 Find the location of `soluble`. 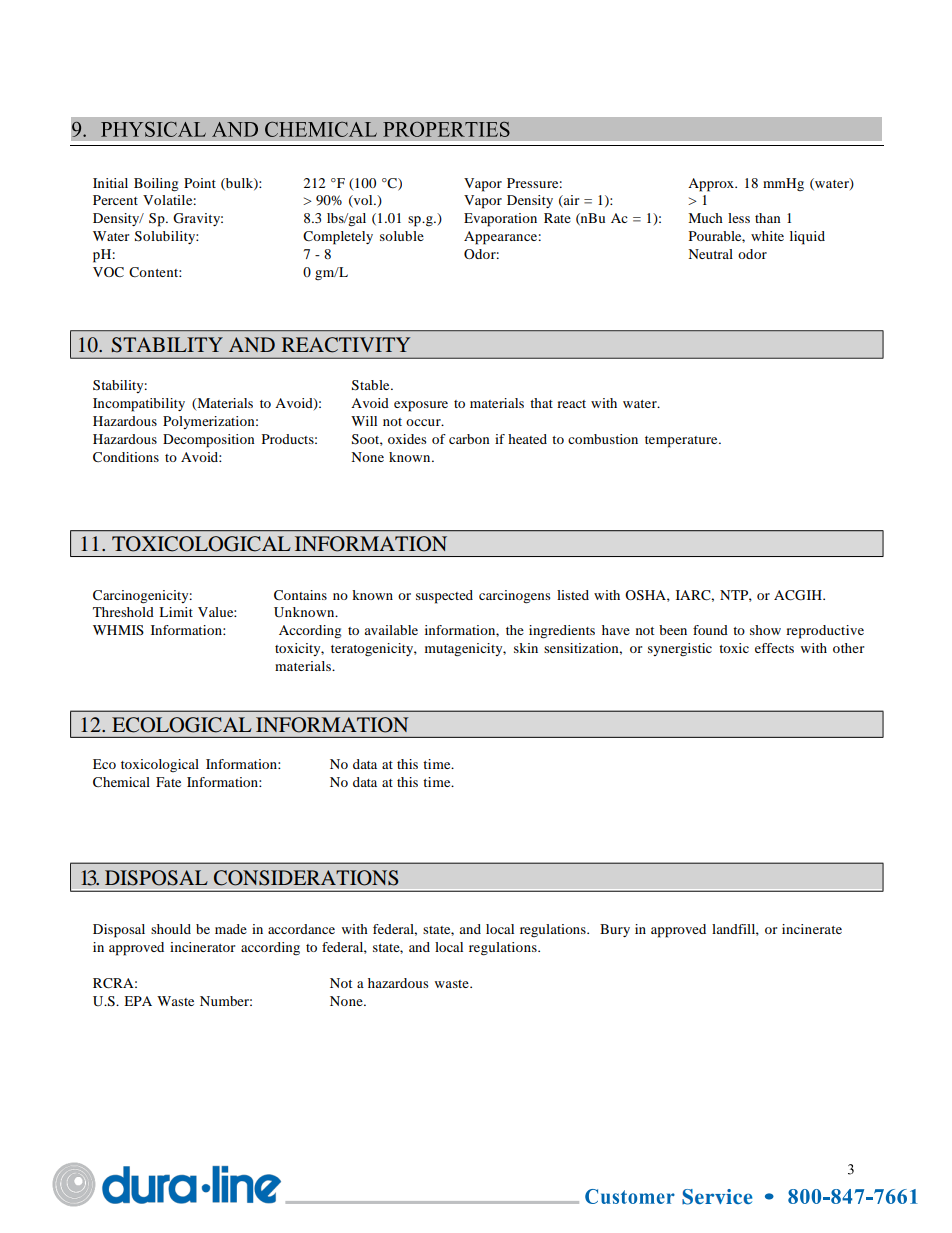

soluble is located at coordinates (402, 236).
